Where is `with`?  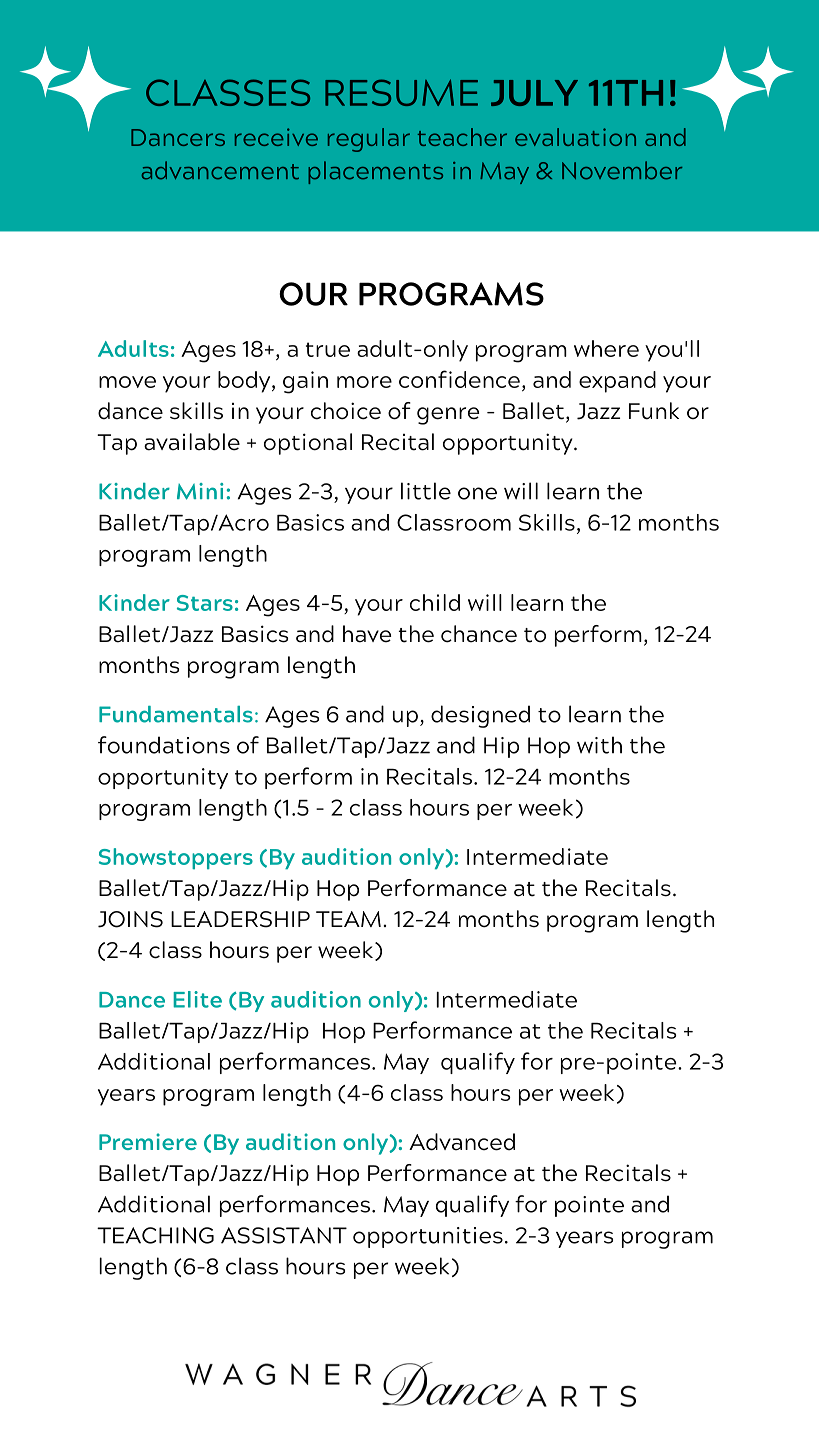 with is located at coordinates (599, 745).
